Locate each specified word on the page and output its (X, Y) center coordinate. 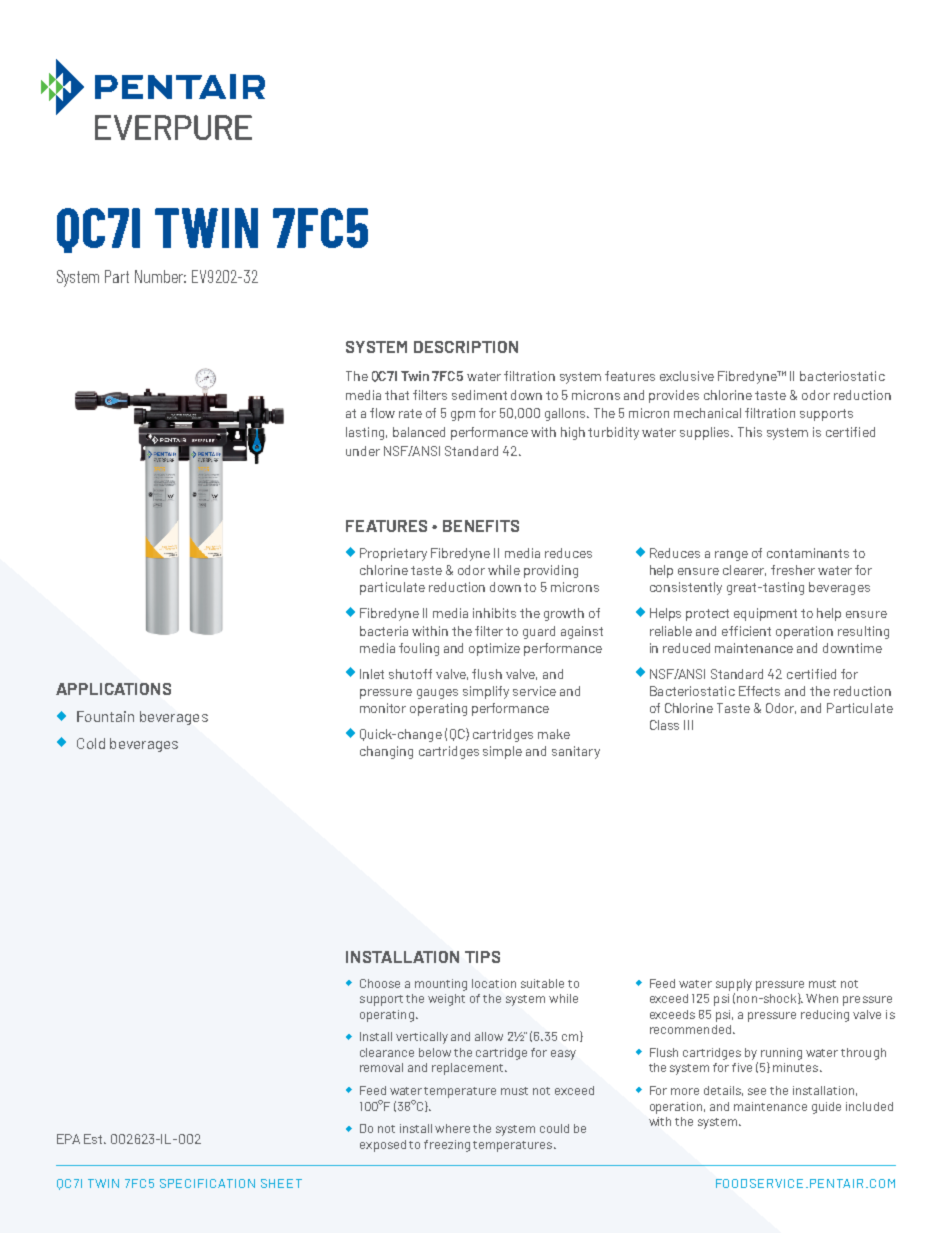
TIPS (482, 957)
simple (502, 752)
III (688, 725)
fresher (793, 570)
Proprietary (393, 554)
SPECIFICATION (207, 1183)
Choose (380, 983)
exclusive (687, 376)
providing (551, 571)
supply (734, 985)
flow (382, 413)
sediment (479, 395)
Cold (91, 743)
